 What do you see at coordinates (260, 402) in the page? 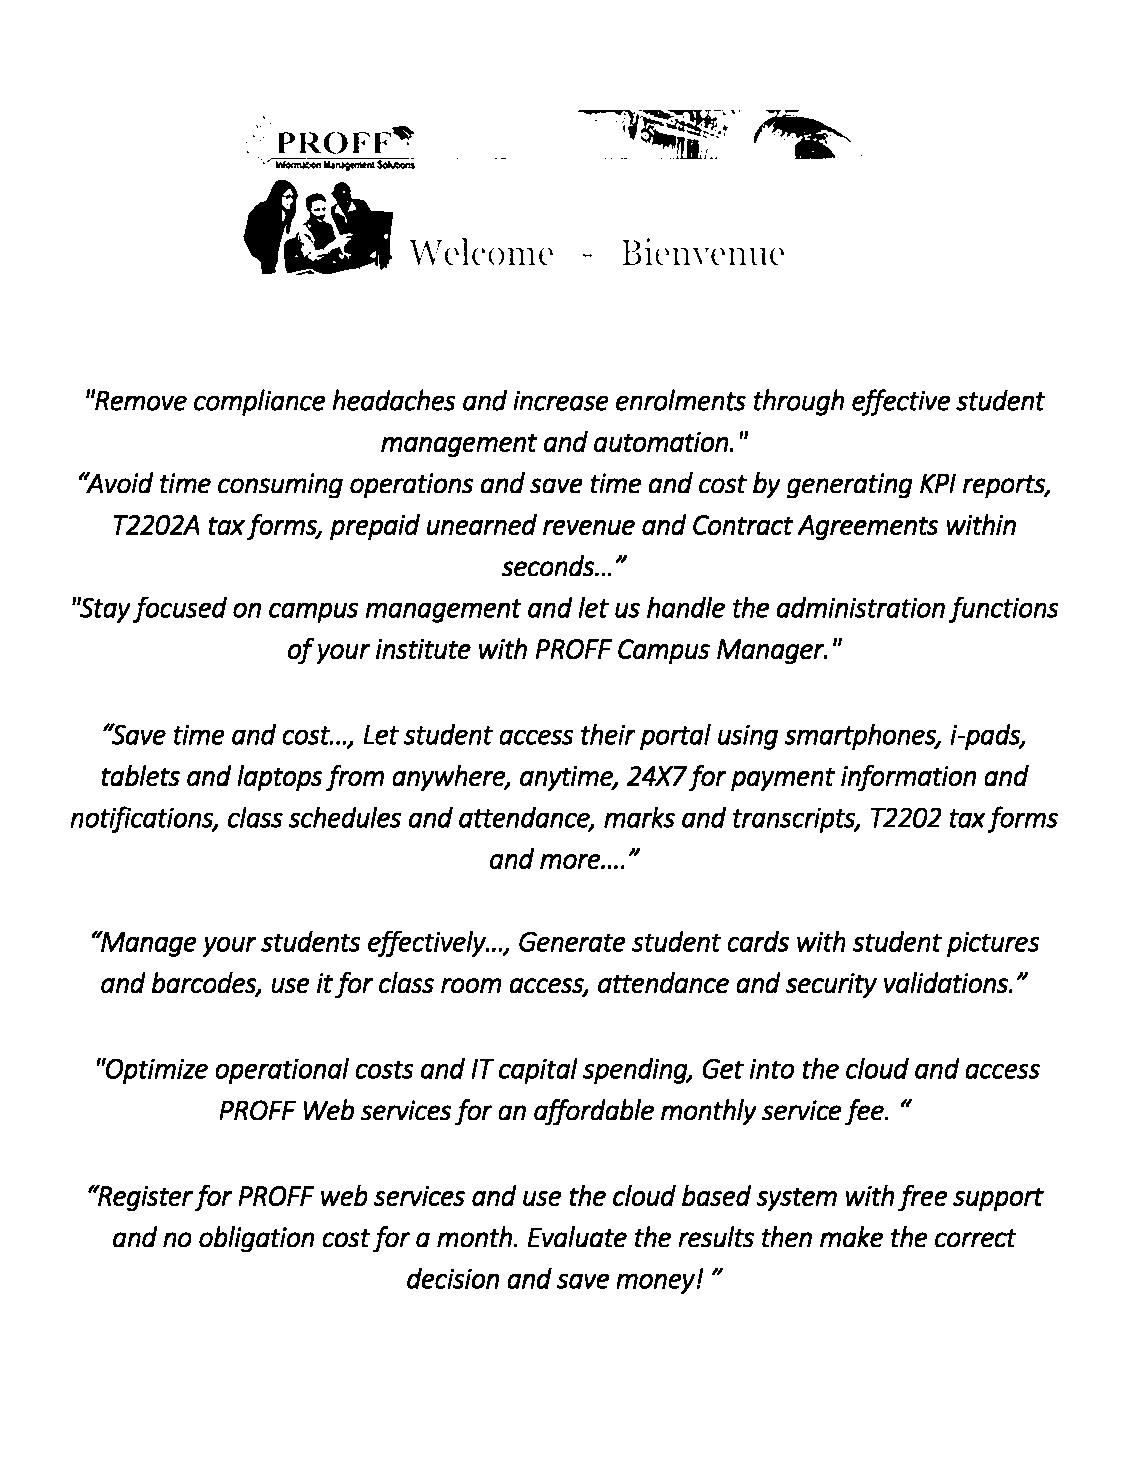
I see `compliance` at bounding box center [260, 402].
